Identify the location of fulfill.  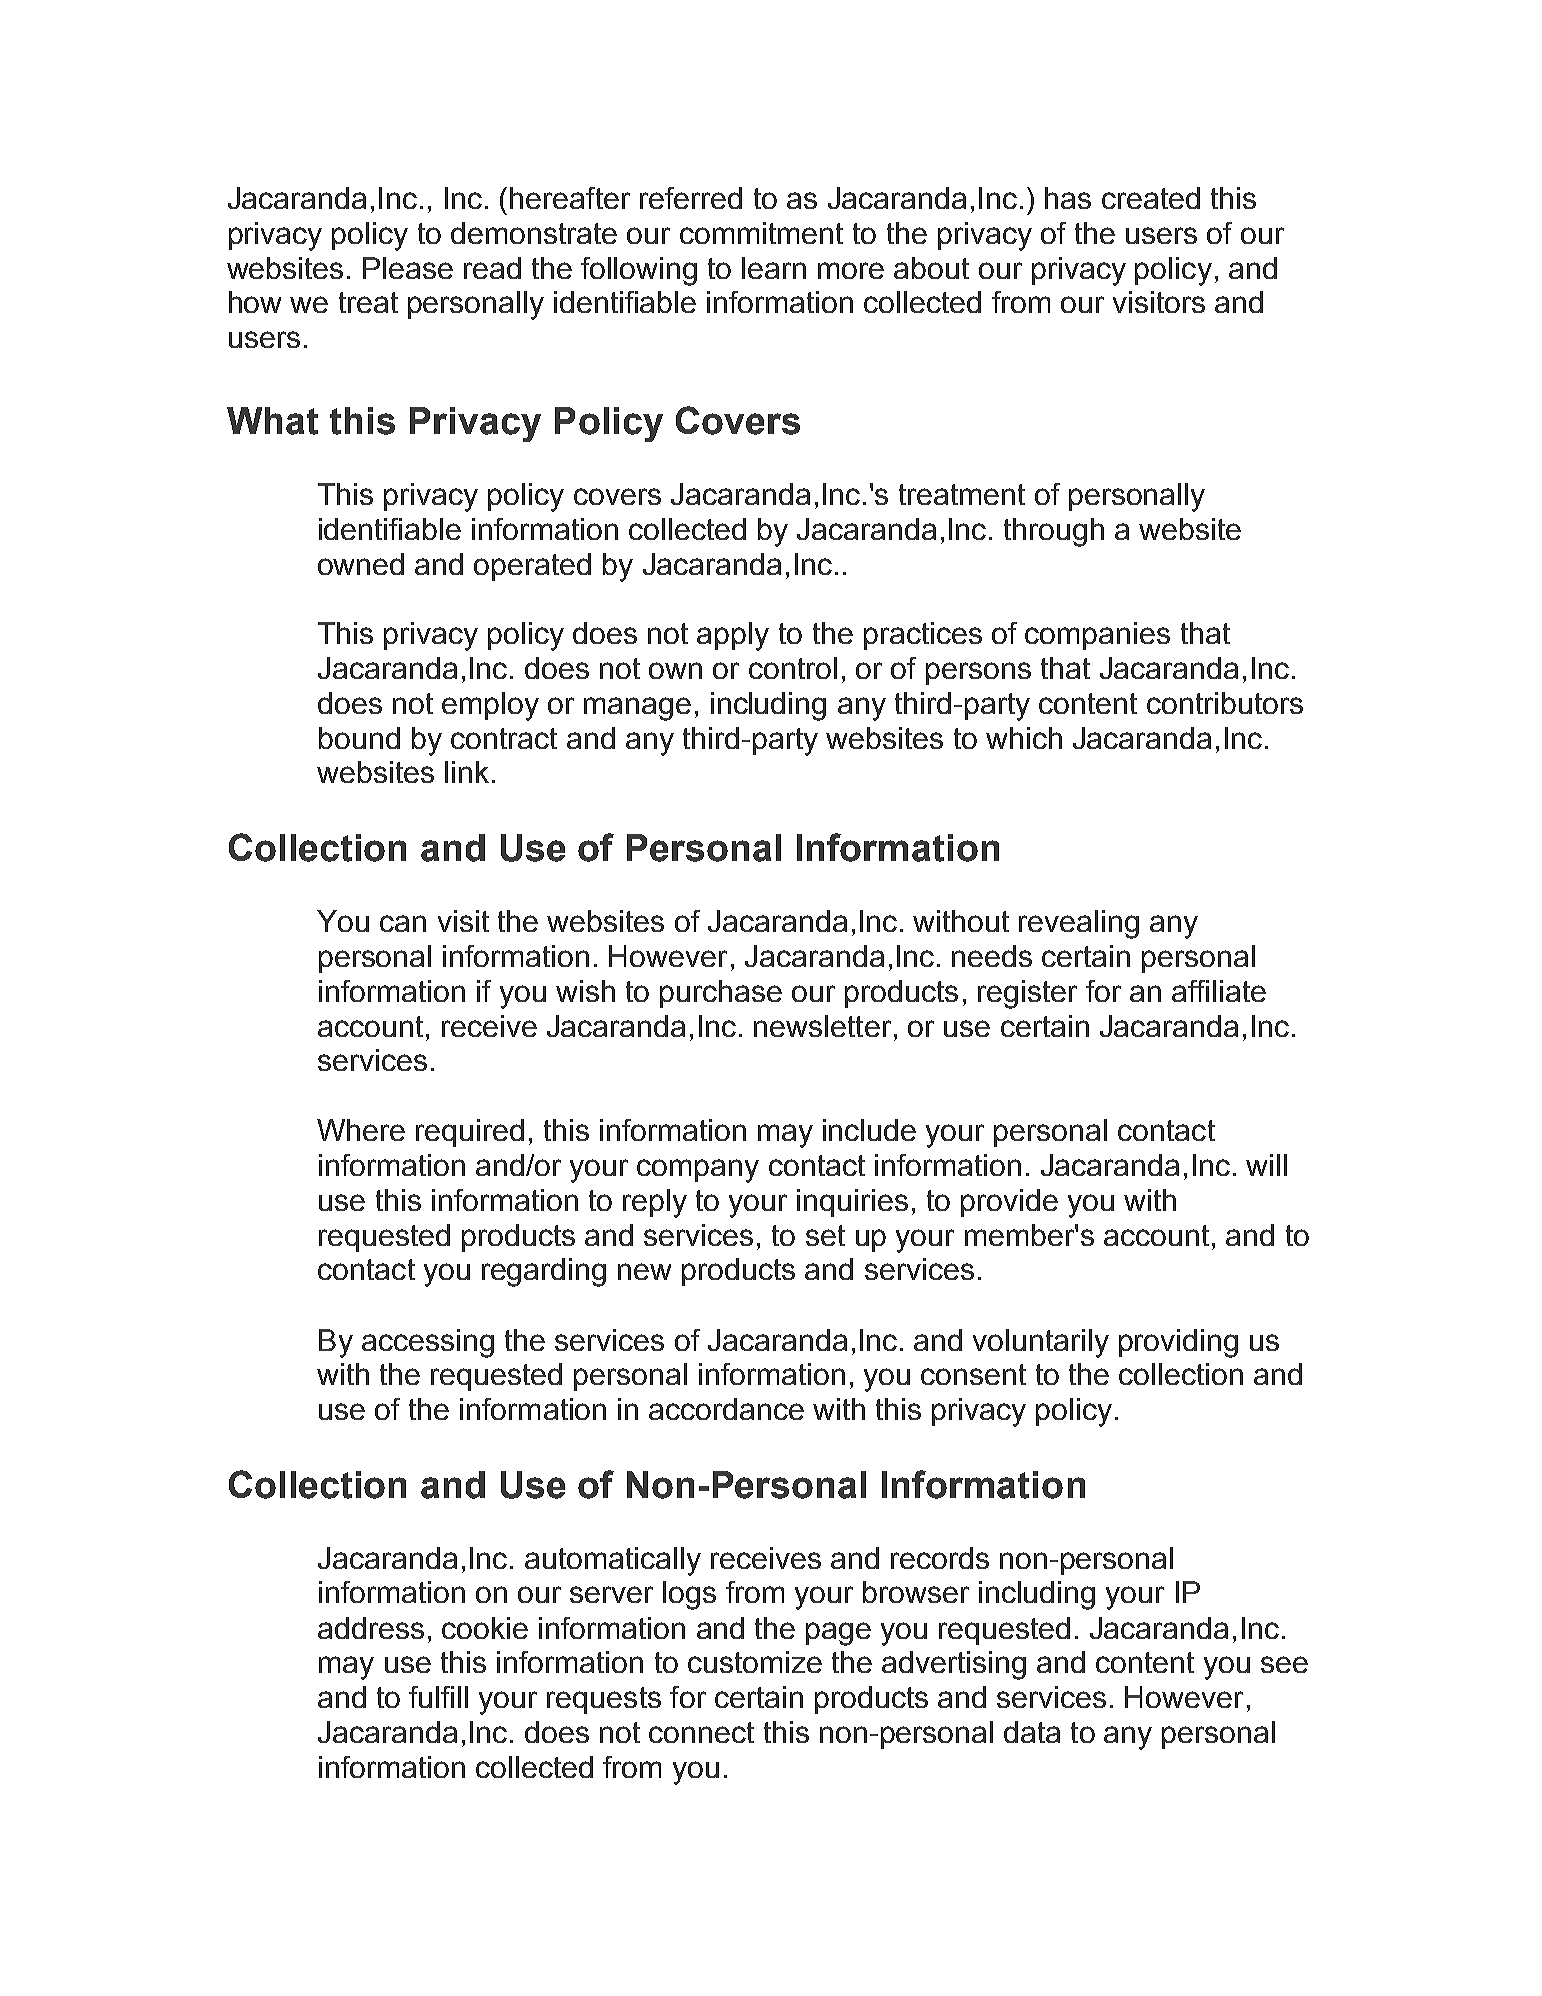
(438, 1697).
